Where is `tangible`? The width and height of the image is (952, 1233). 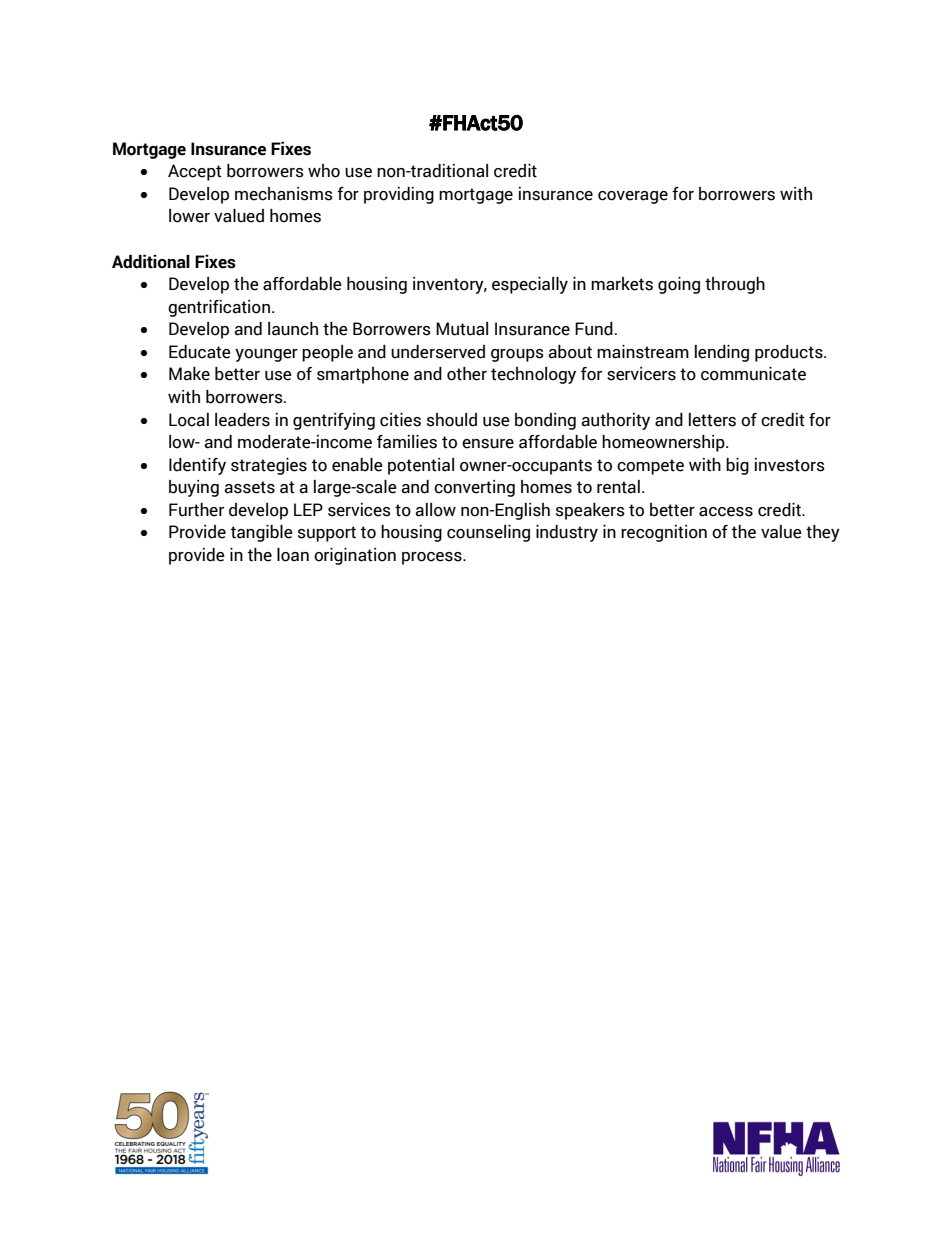 tangible is located at coordinates (262, 533).
